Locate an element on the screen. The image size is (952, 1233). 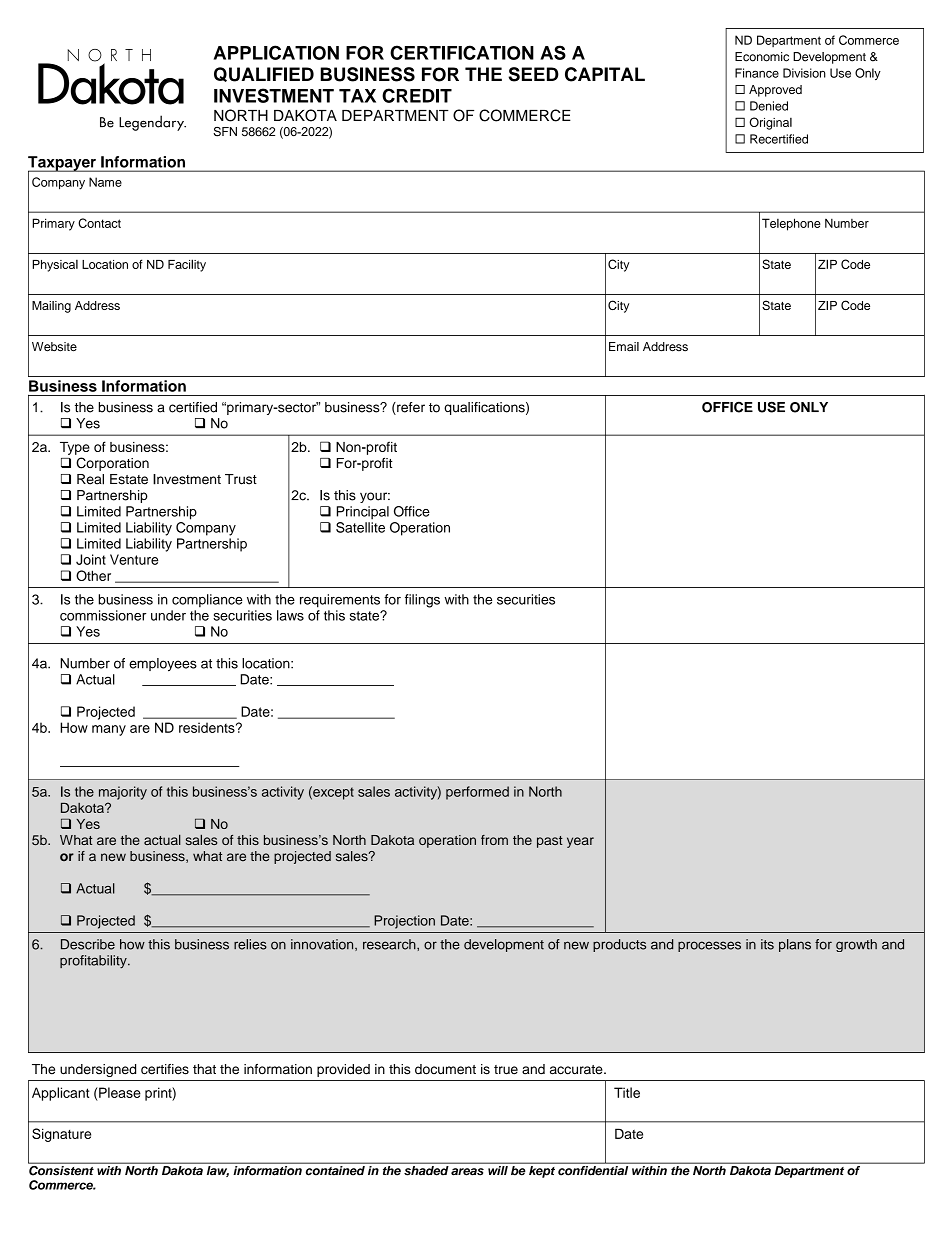
CREDIT is located at coordinates (417, 95).
